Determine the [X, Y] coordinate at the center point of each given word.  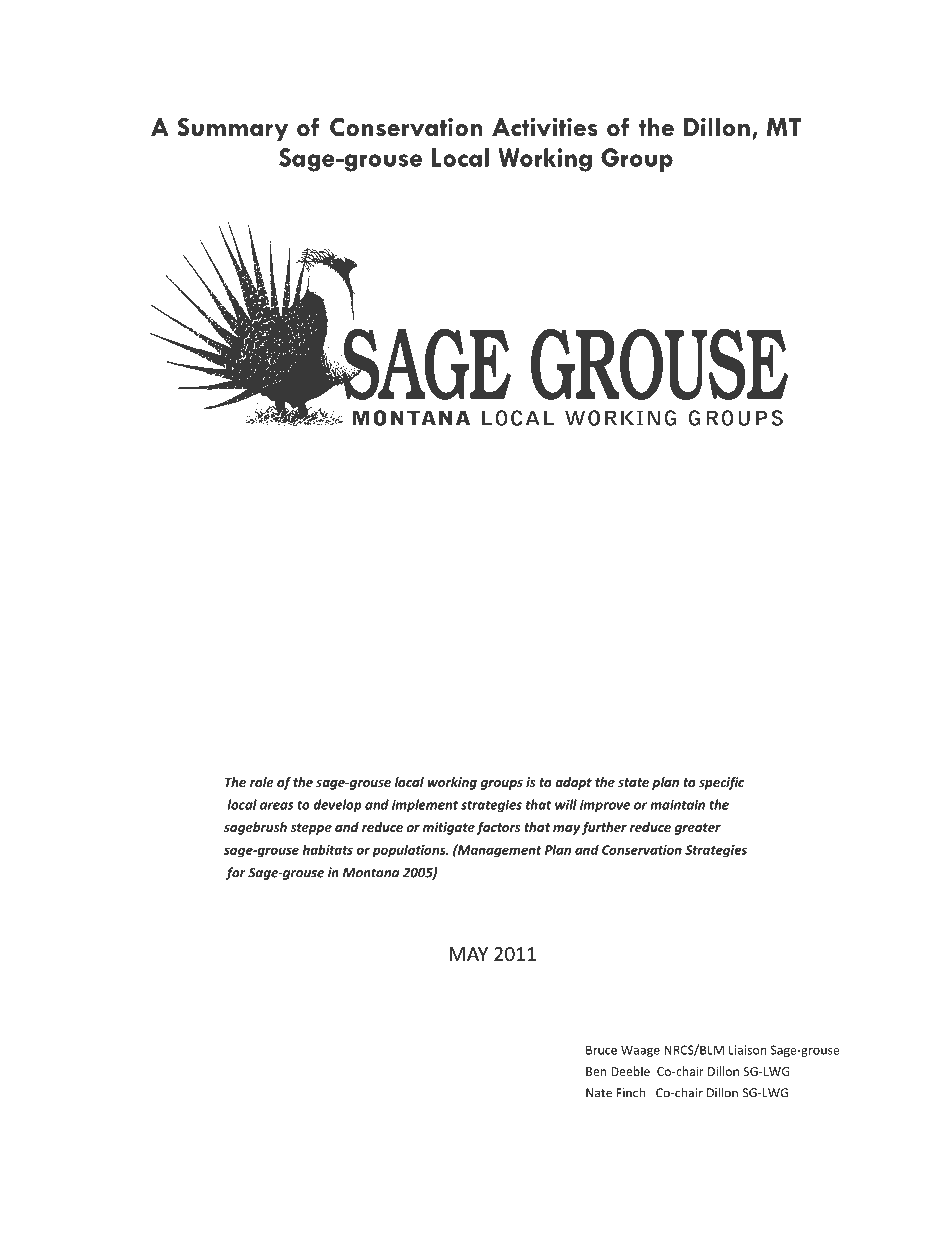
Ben [596, 1071]
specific [721, 783]
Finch [631, 1092]
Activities [545, 127]
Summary [233, 129]
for [236, 873]
